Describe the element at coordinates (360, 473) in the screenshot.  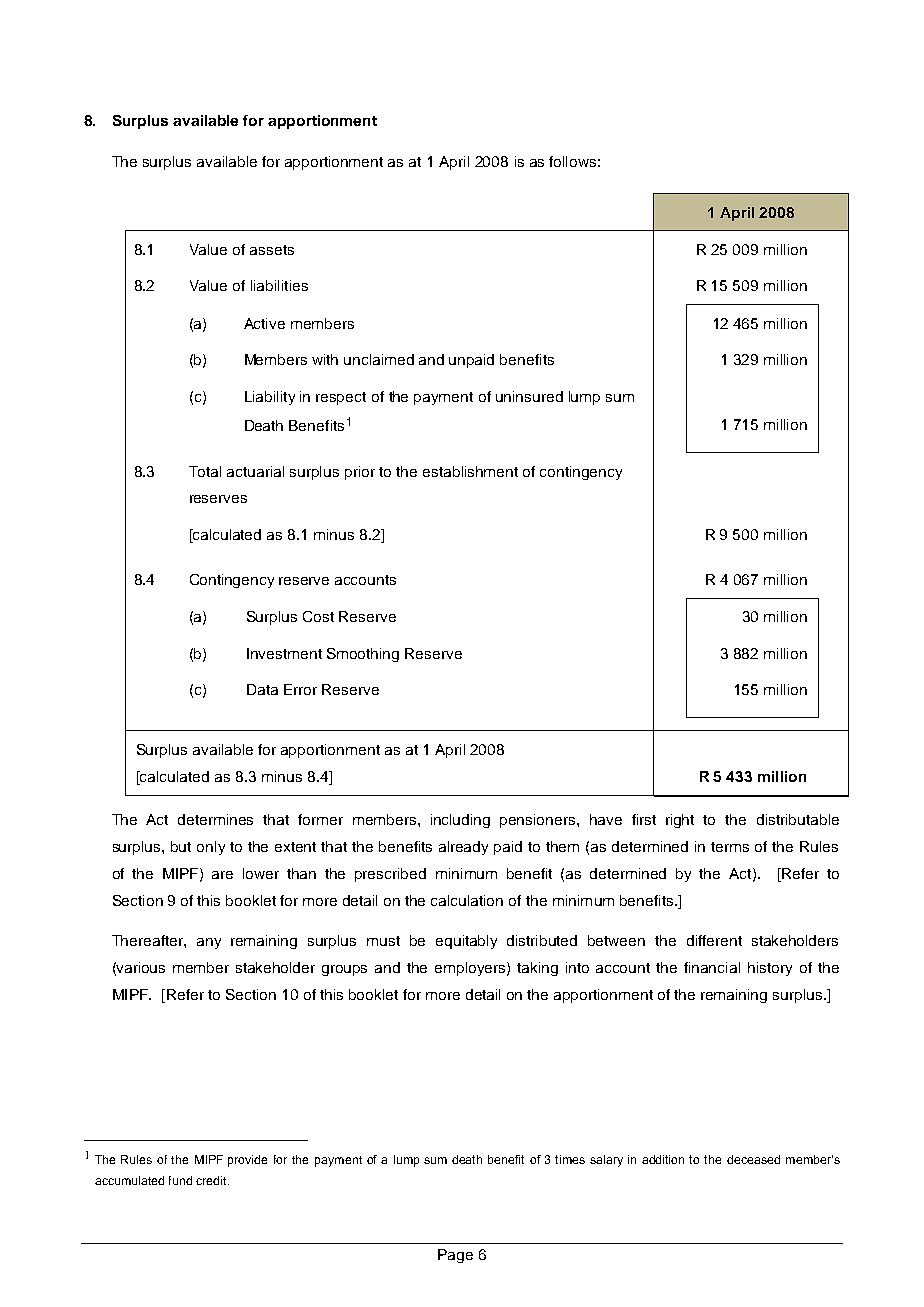
I see `prior` at that location.
